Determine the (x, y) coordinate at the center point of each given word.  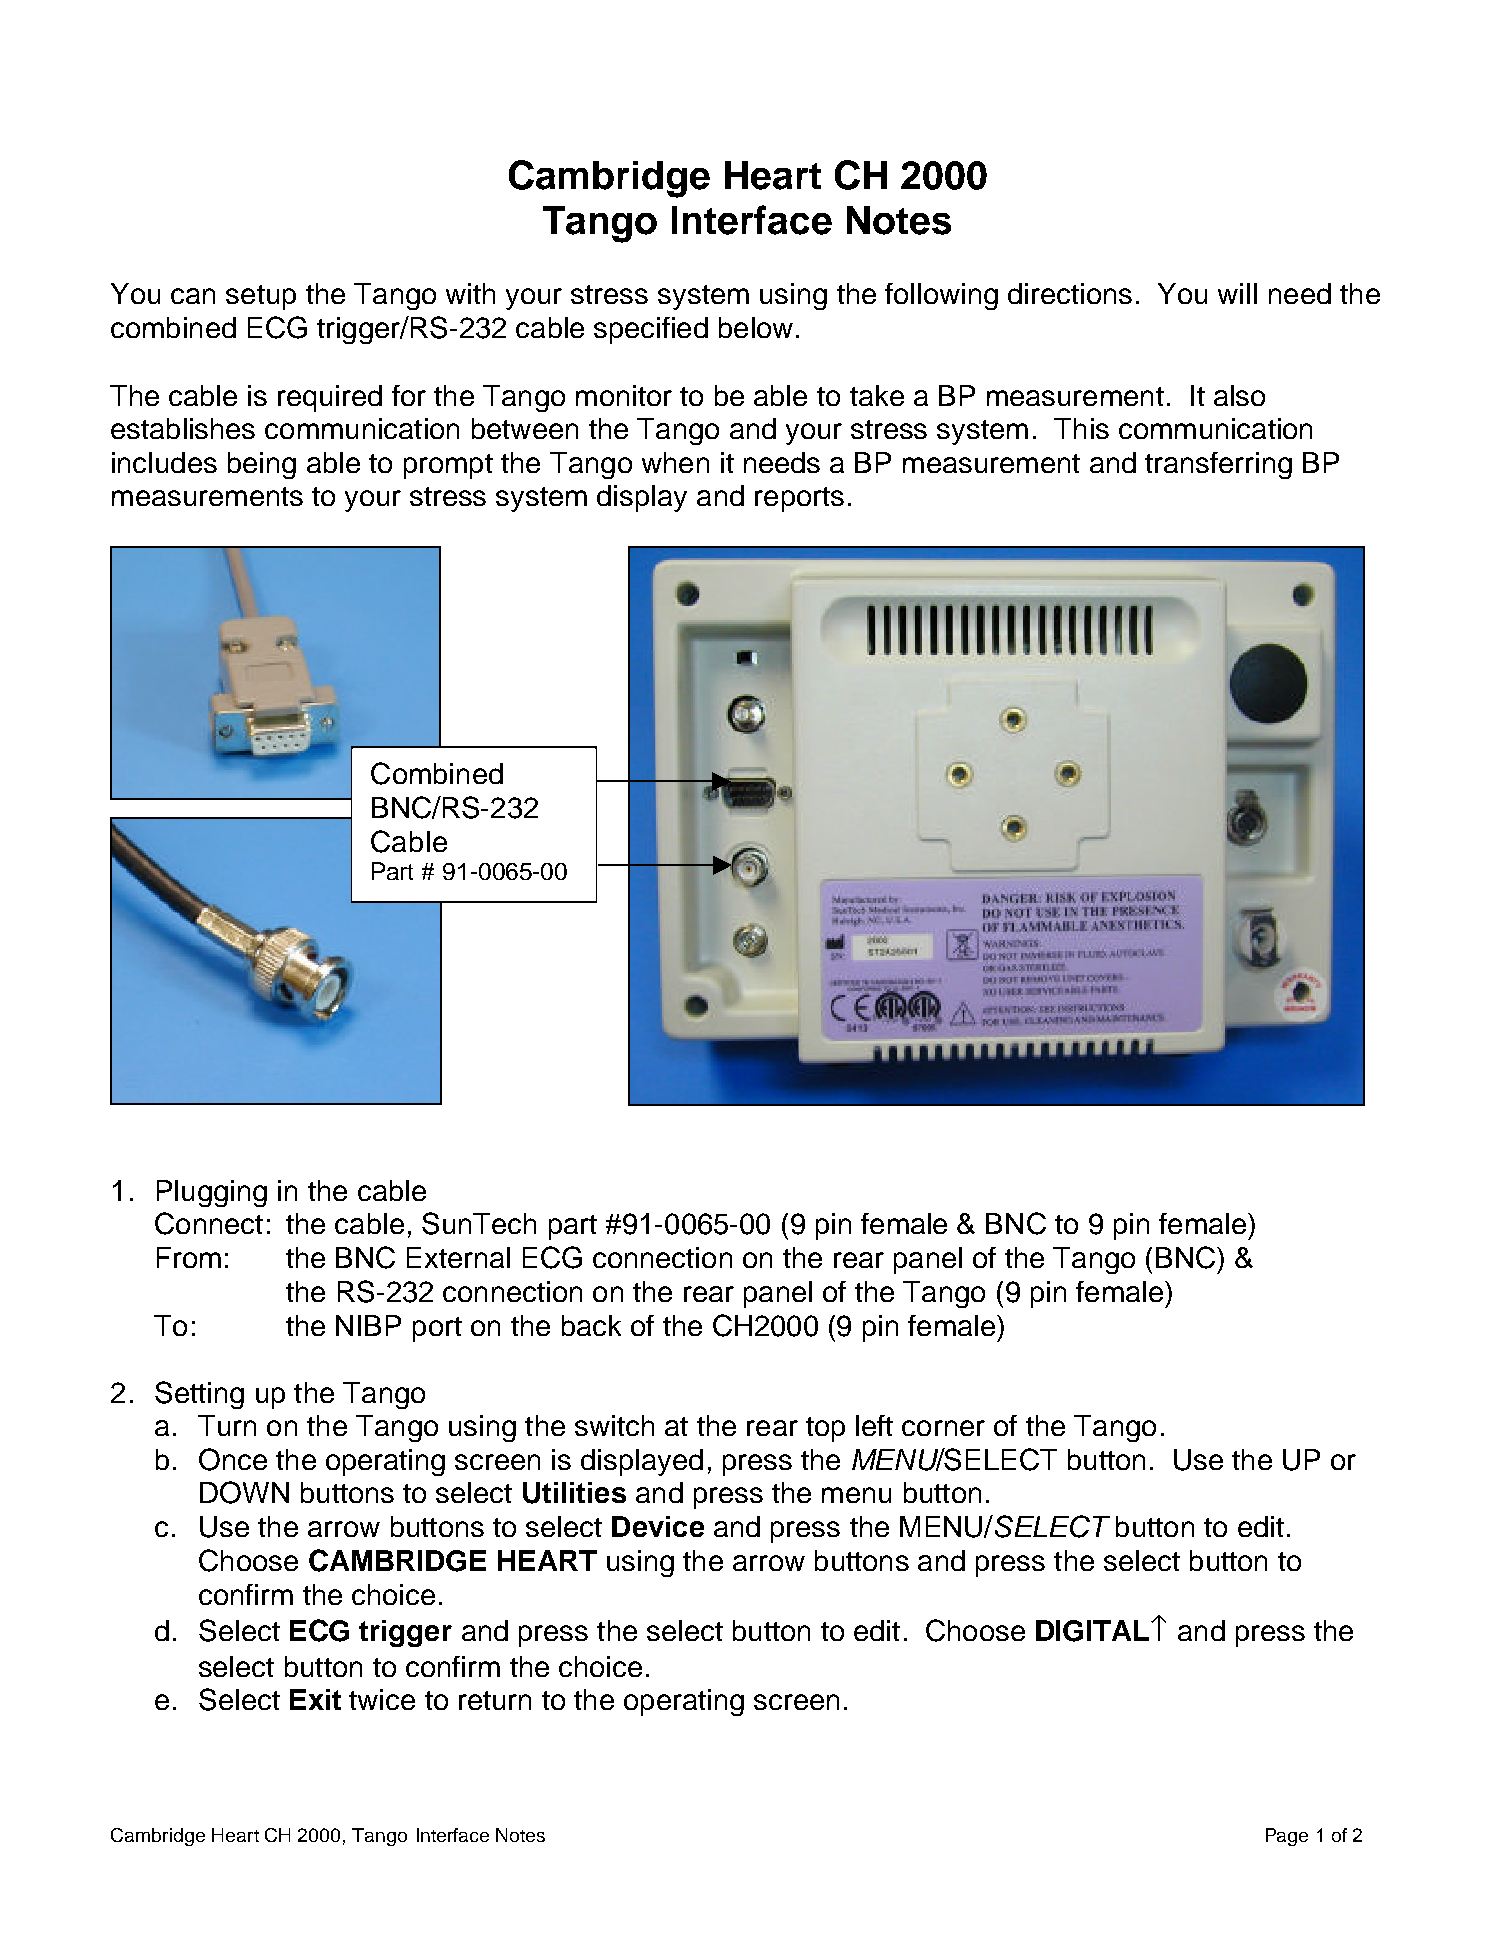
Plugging (212, 1193)
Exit (315, 1699)
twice (382, 1699)
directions (1070, 293)
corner (943, 1428)
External (458, 1257)
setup (261, 297)
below (756, 327)
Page (1287, 1837)
